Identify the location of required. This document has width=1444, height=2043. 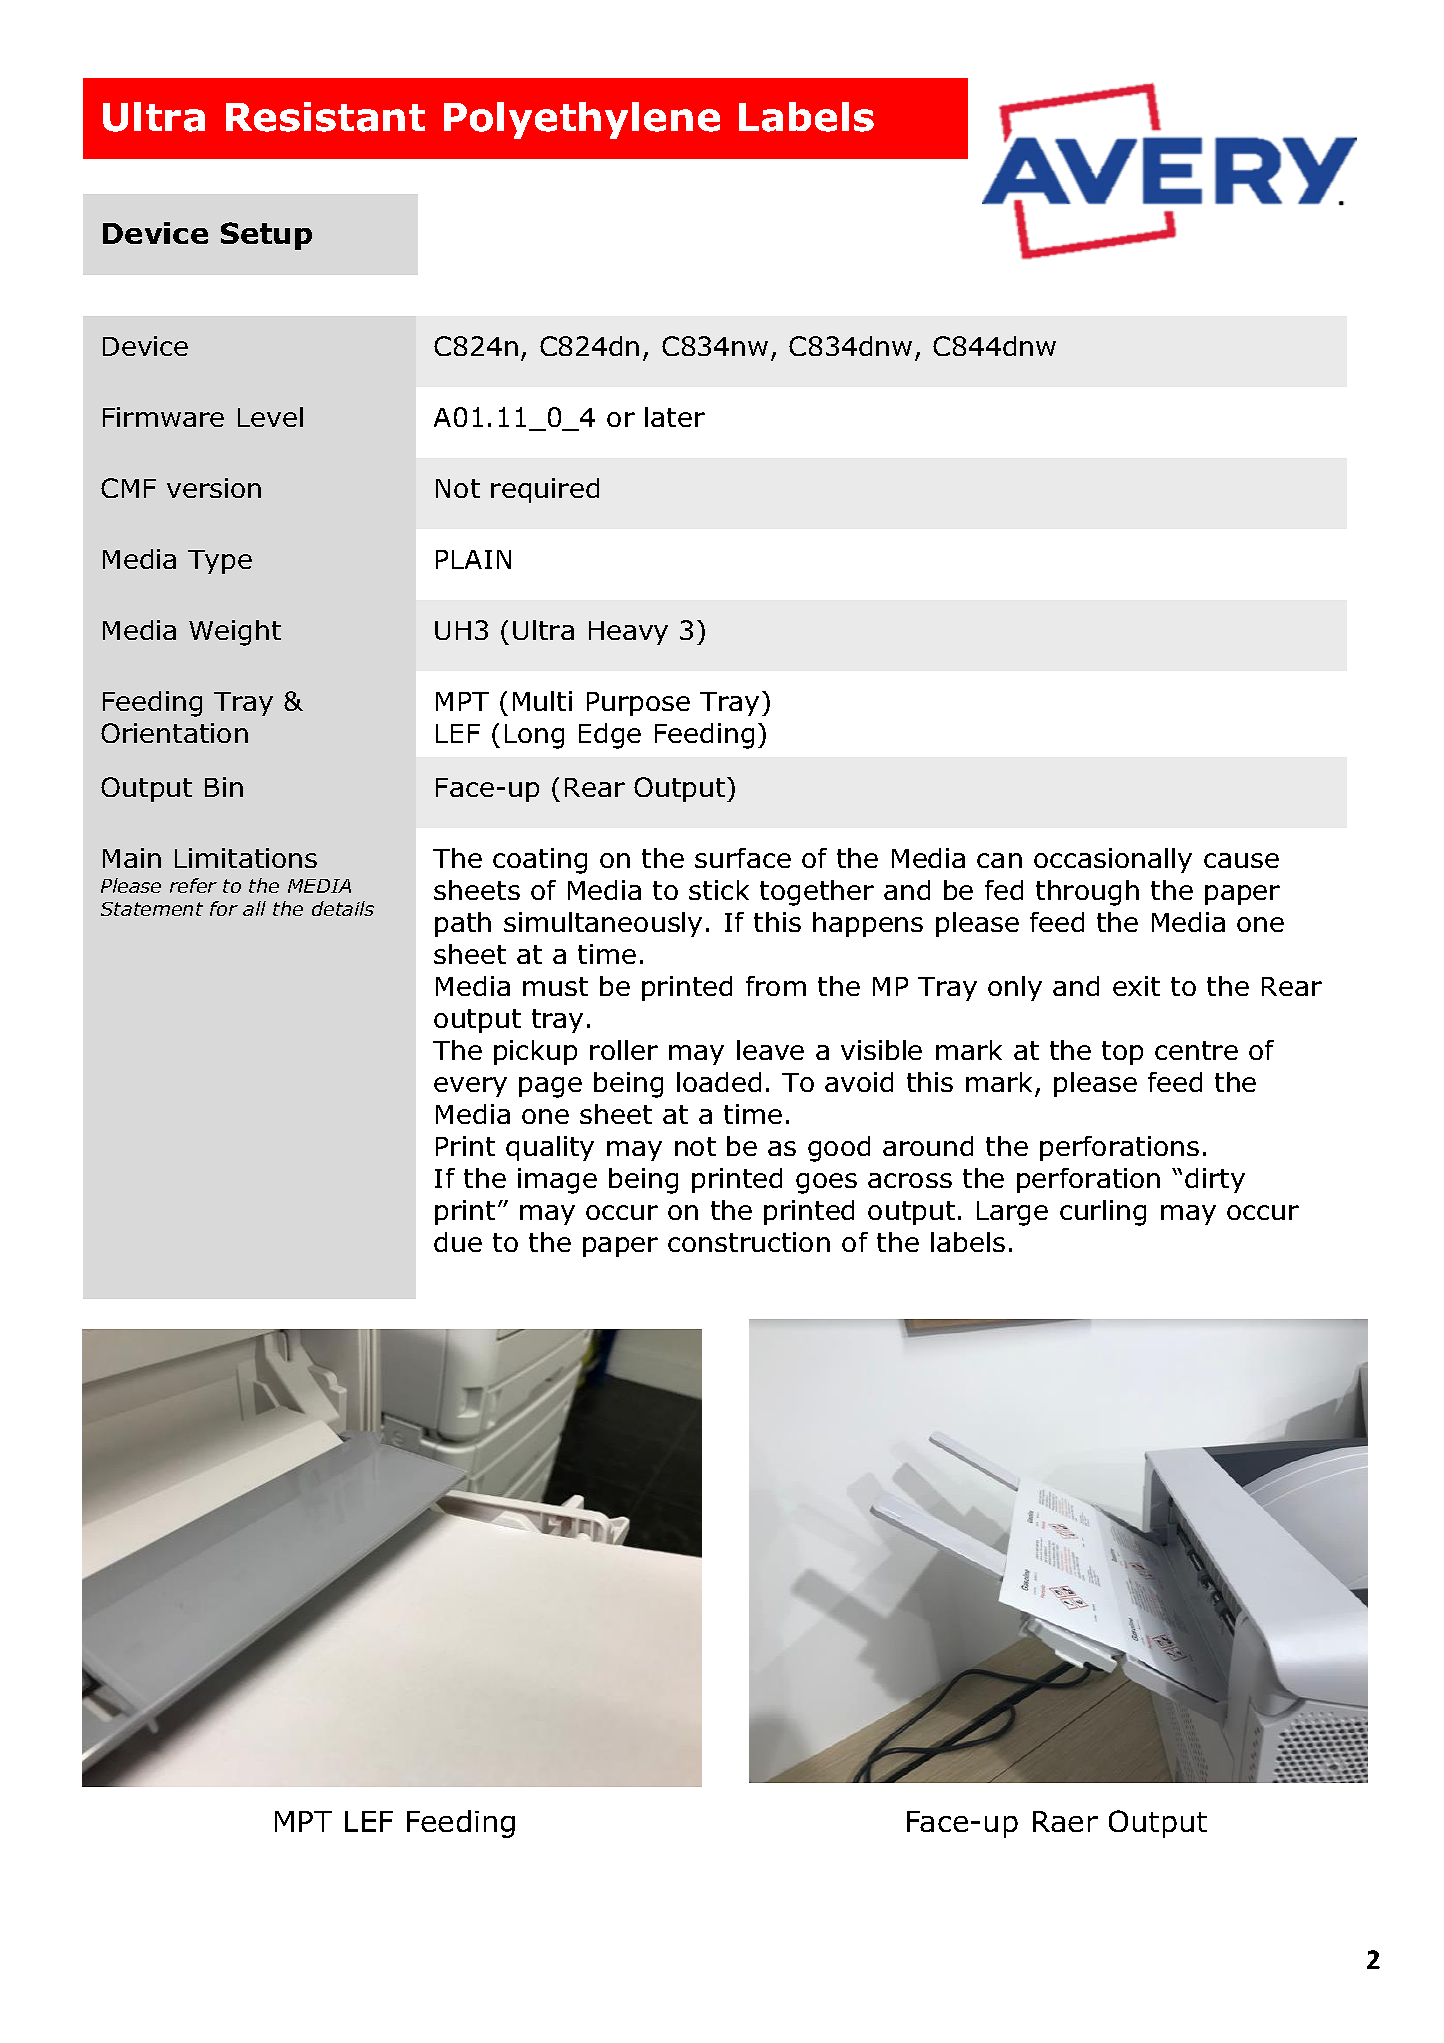
(545, 490).
